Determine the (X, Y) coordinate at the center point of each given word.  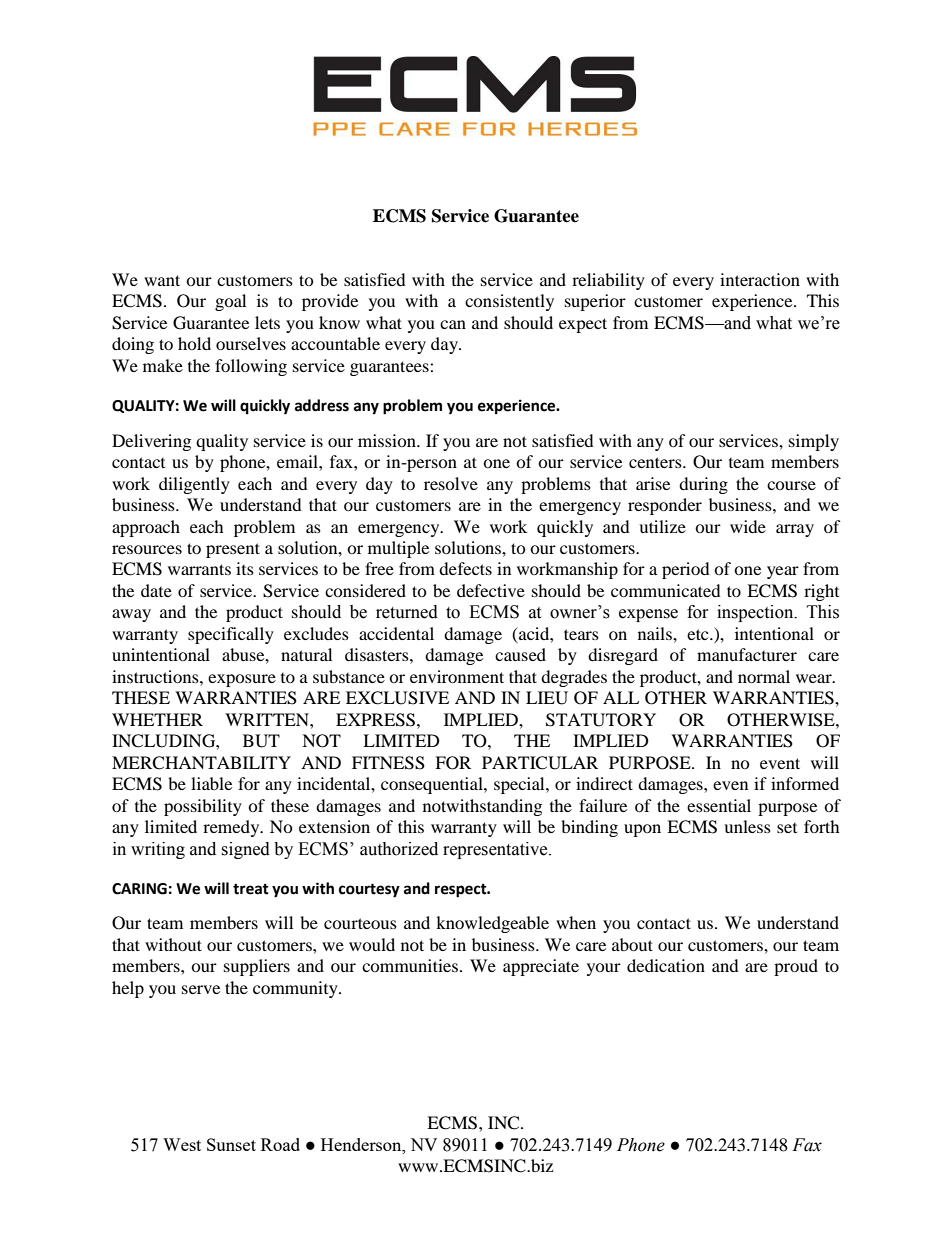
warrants (199, 569)
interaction (760, 279)
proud (796, 967)
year (783, 572)
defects (465, 568)
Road (280, 1144)
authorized (399, 849)
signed (245, 850)
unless (747, 826)
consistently (509, 302)
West (182, 1144)
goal (230, 302)
